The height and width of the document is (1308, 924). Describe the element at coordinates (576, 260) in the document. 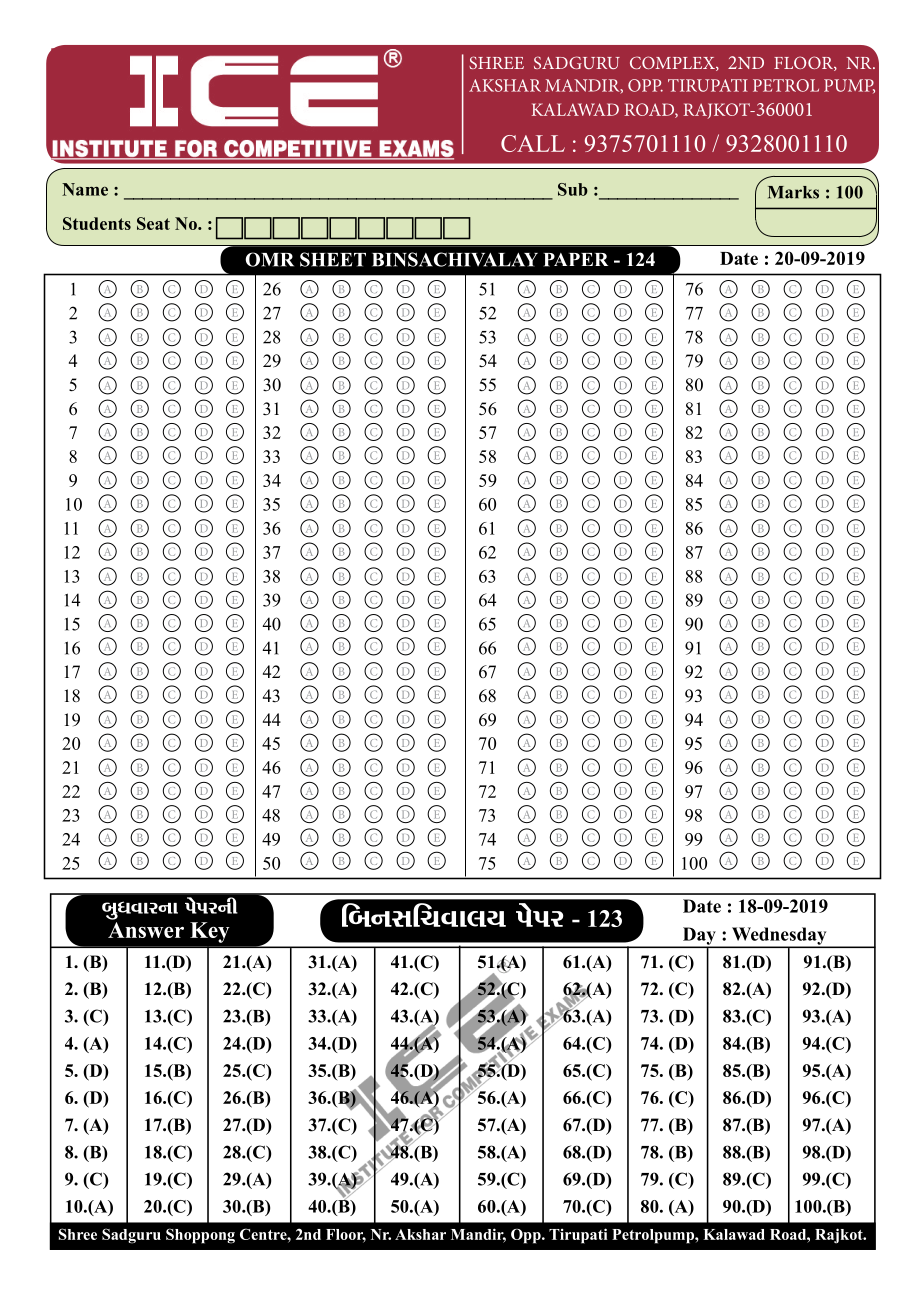

I see `PAPER` at that location.
